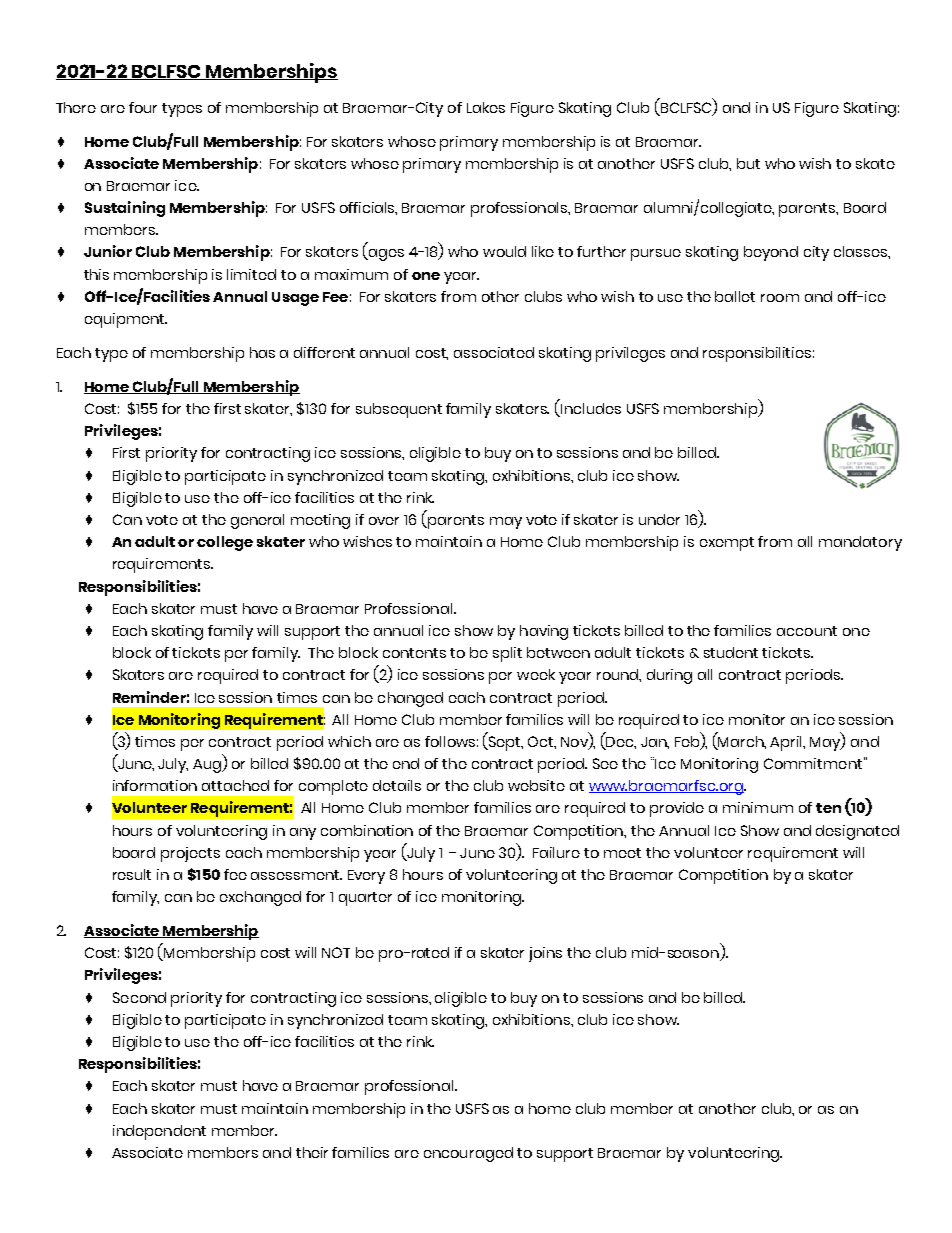  What do you see at coordinates (155, 785) in the screenshot?
I see `information` at bounding box center [155, 785].
